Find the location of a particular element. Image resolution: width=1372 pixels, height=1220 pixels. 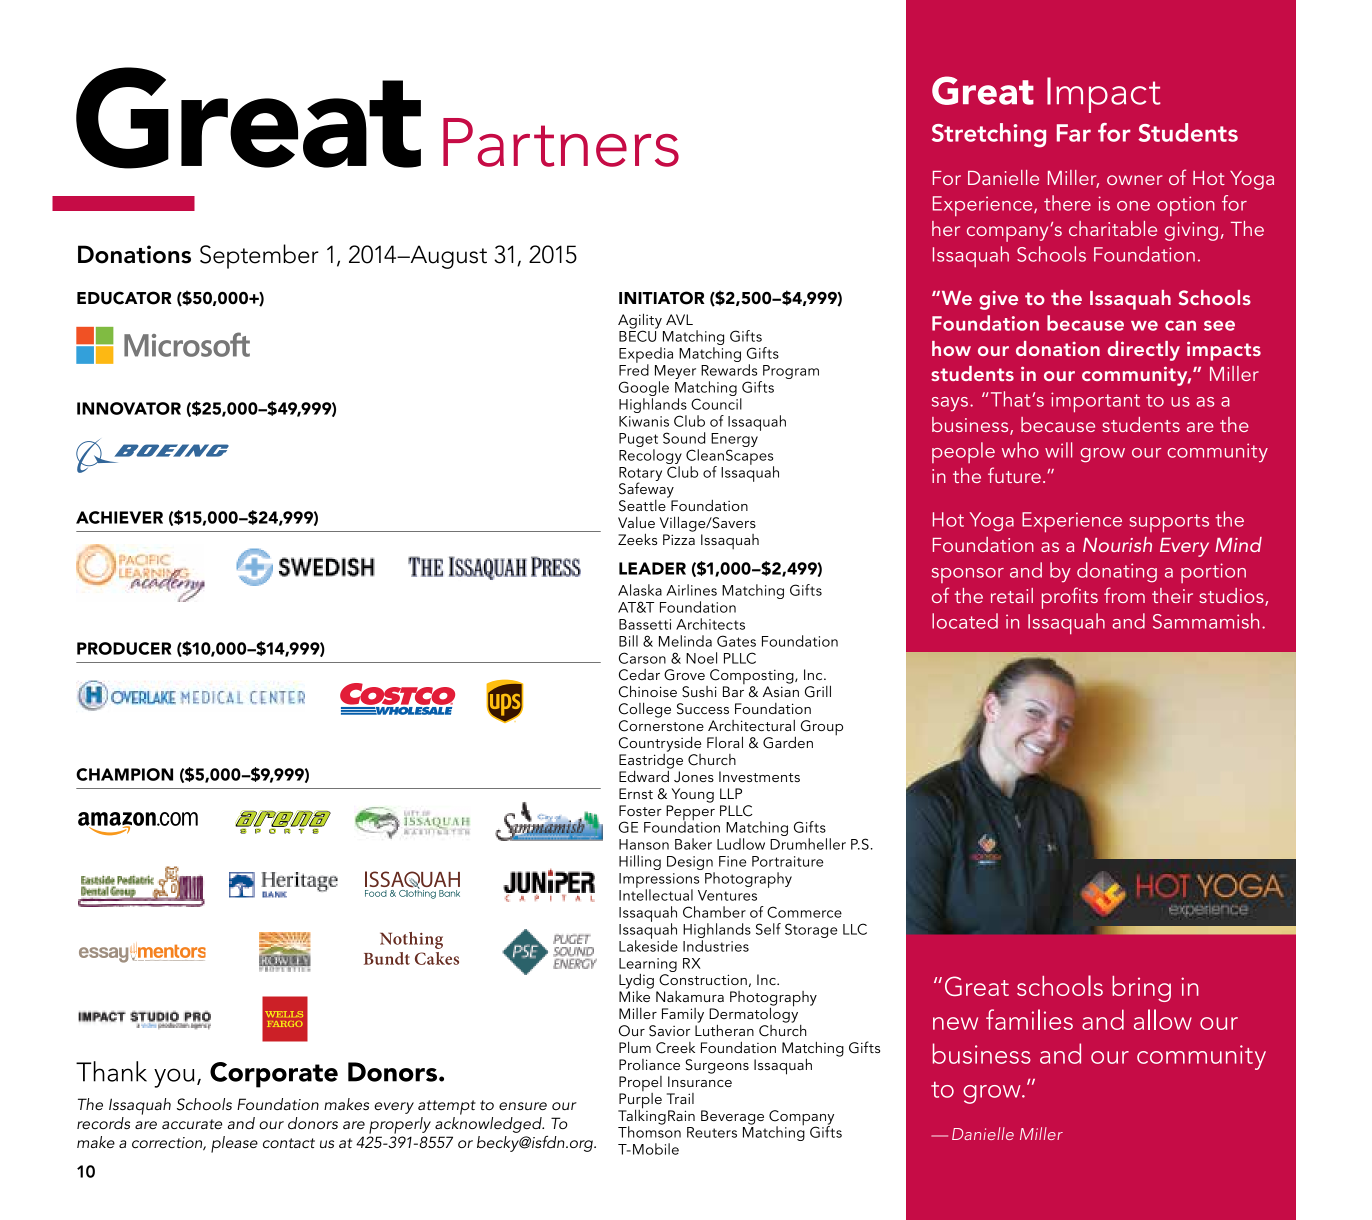

important is located at coordinates (1095, 402).
